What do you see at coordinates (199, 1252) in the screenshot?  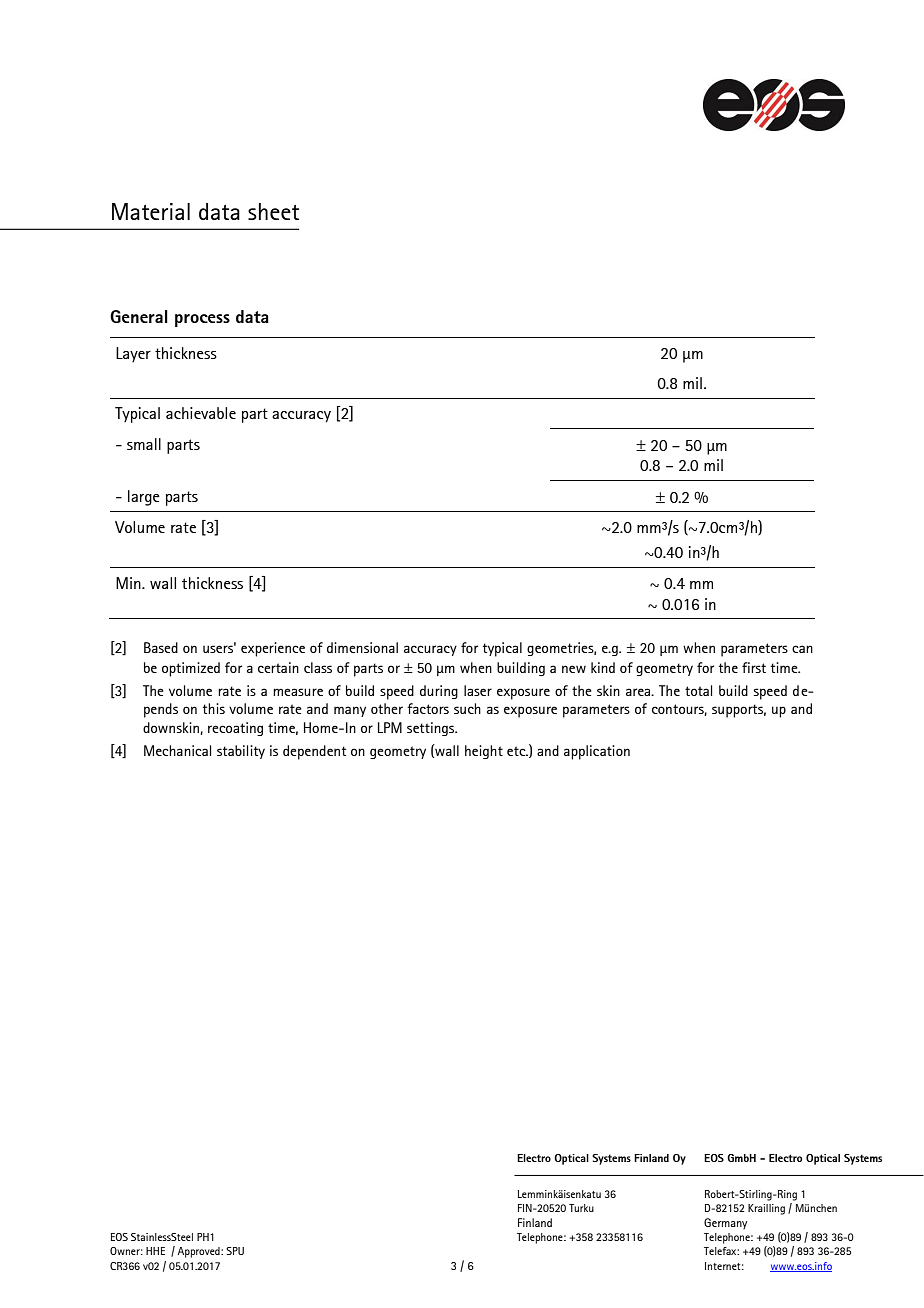 I see `Approved` at bounding box center [199, 1252].
